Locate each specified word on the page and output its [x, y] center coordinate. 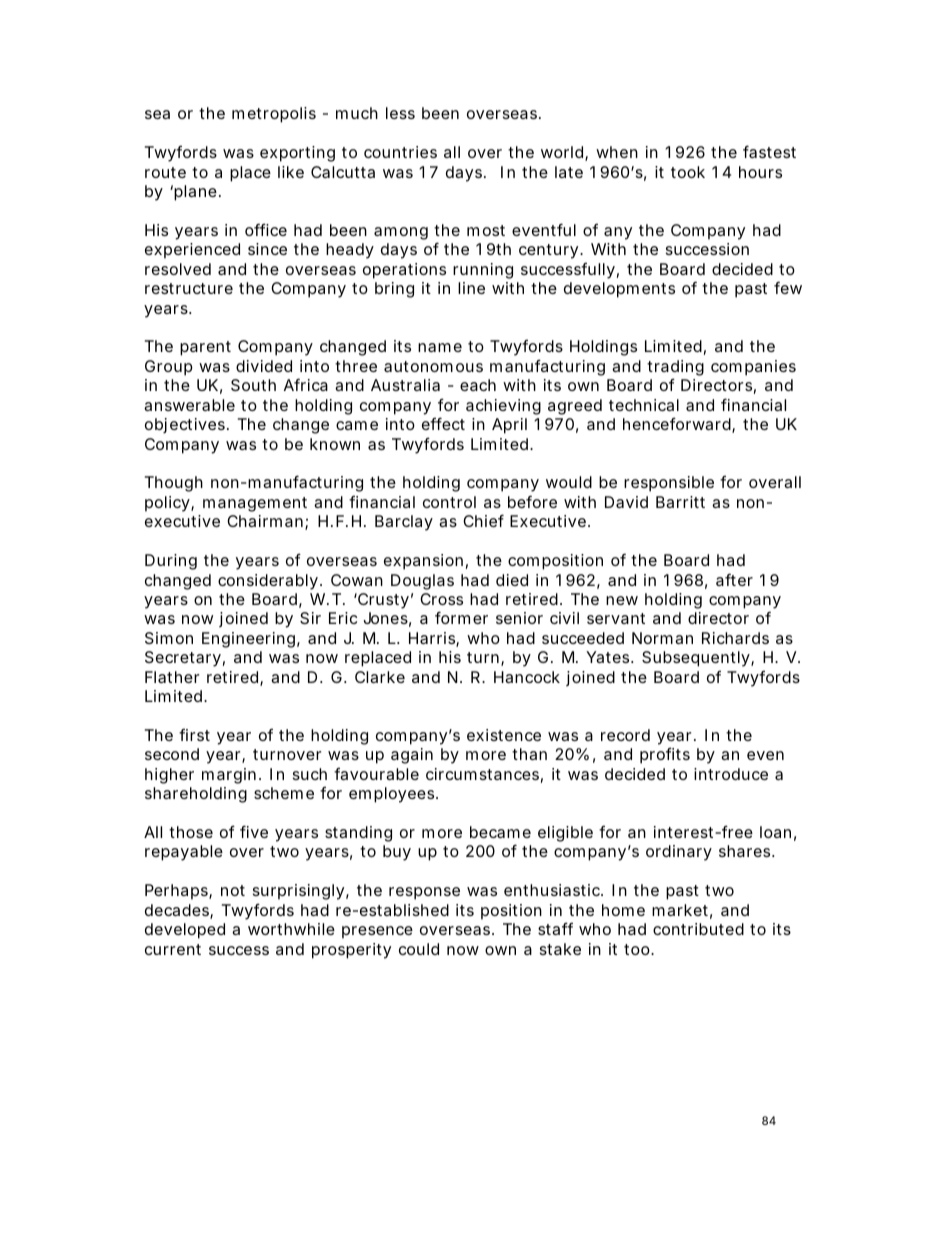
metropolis [274, 115]
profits [665, 755]
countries [400, 152]
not [233, 890]
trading [675, 369]
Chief [483, 520]
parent [205, 348]
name [440, 347]
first [194, 735]
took [688, 172]
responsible [669, 484]
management [255, 504]
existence [504, 735]
